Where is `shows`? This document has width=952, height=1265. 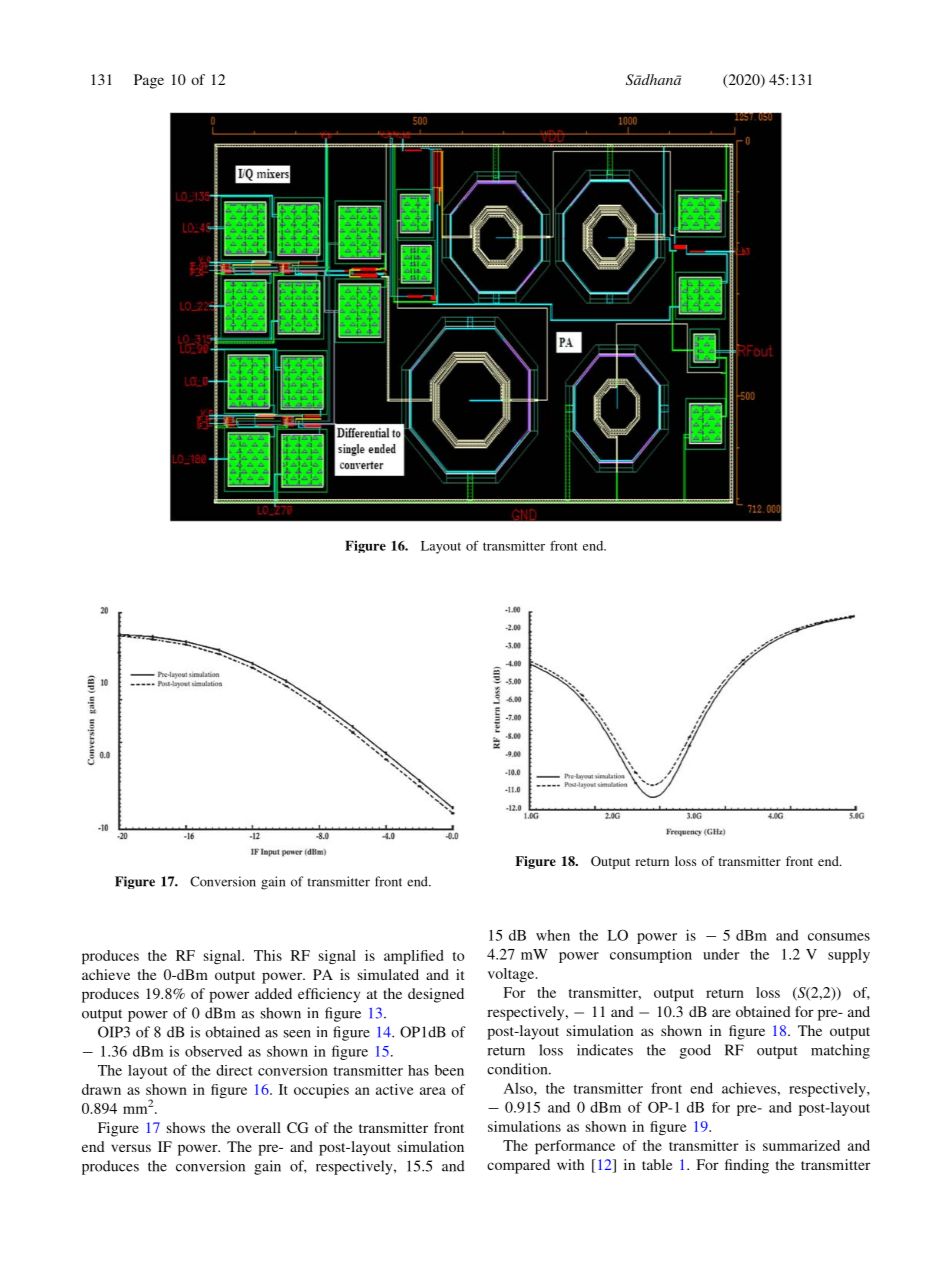
shows is located at coordinates (186, 1127).
